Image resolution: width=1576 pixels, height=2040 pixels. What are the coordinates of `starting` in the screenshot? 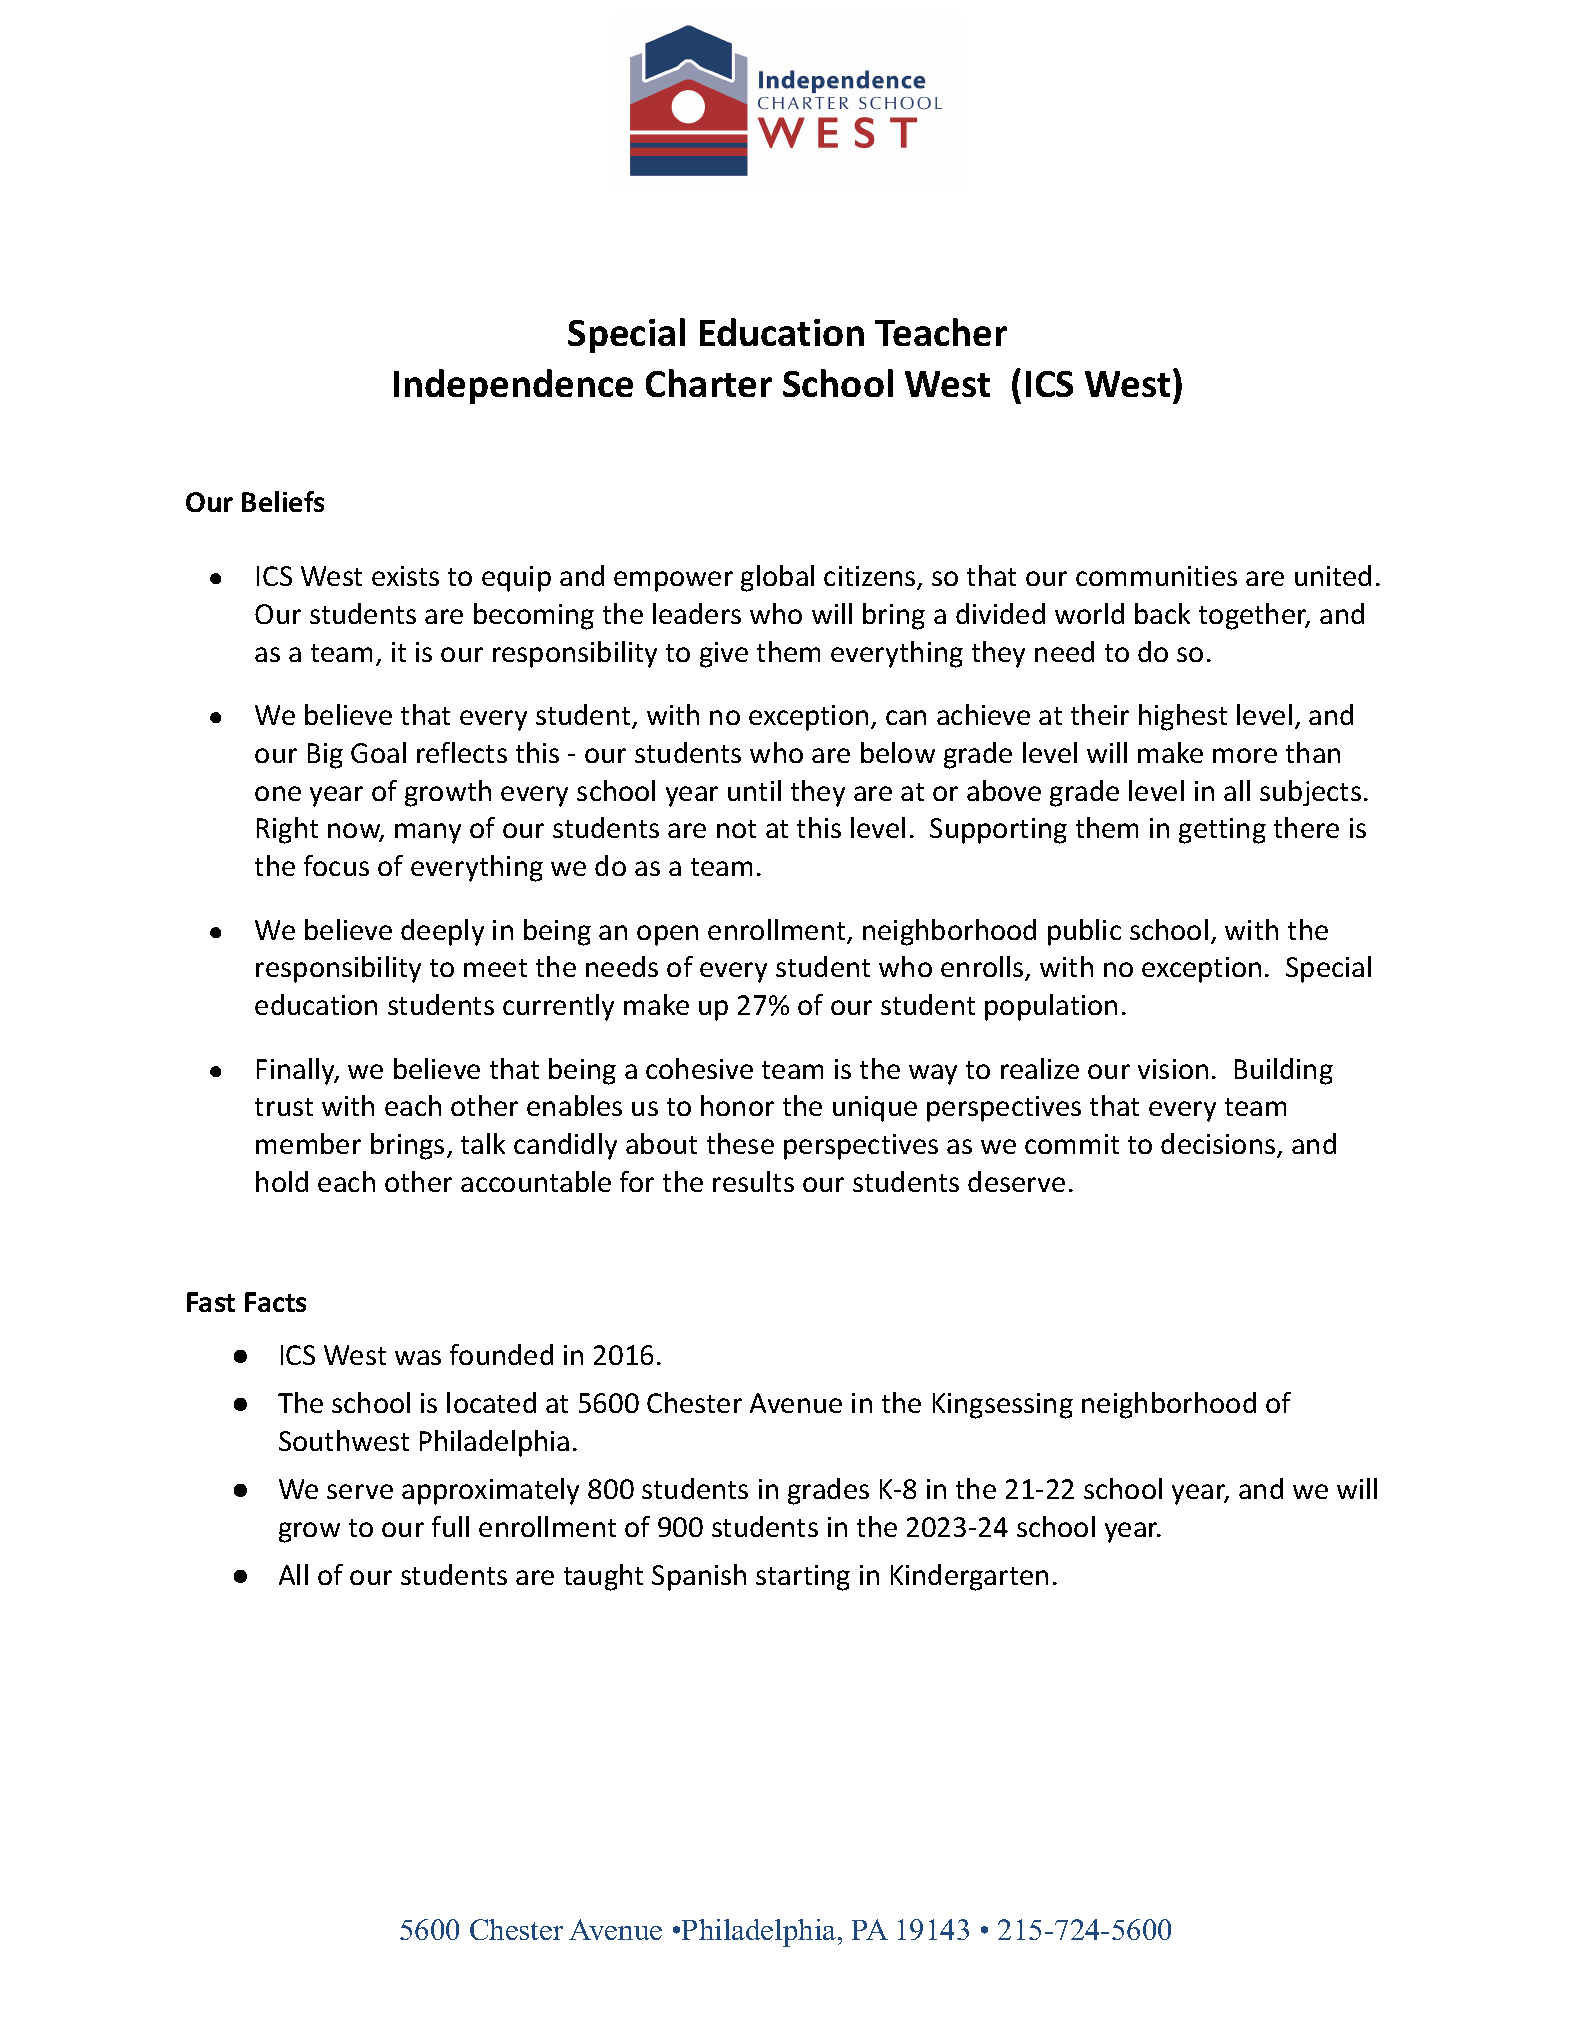 It's located at (803, 1578).
